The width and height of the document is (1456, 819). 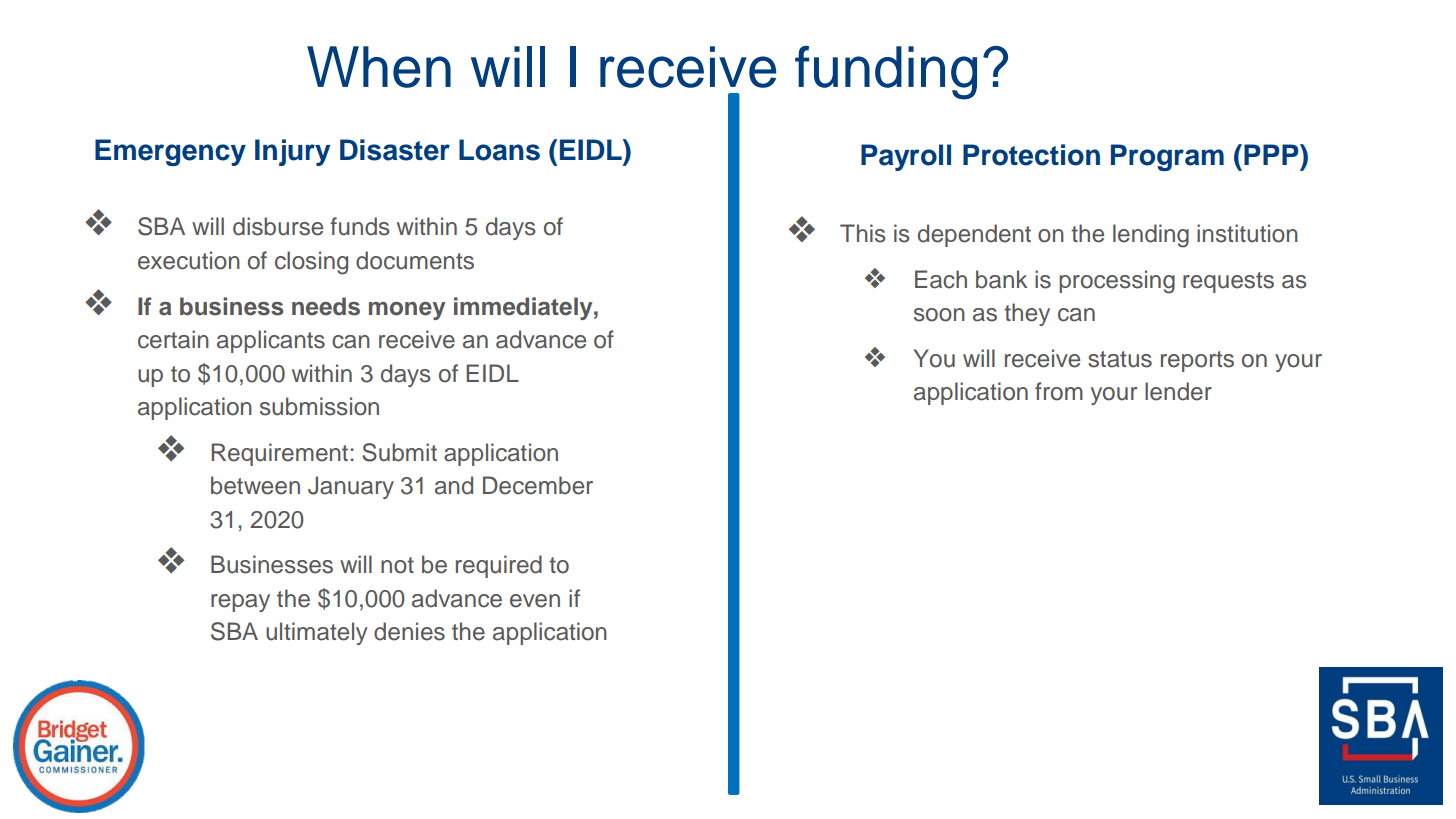 I want to click on funding, so click(x=886, y=73).
